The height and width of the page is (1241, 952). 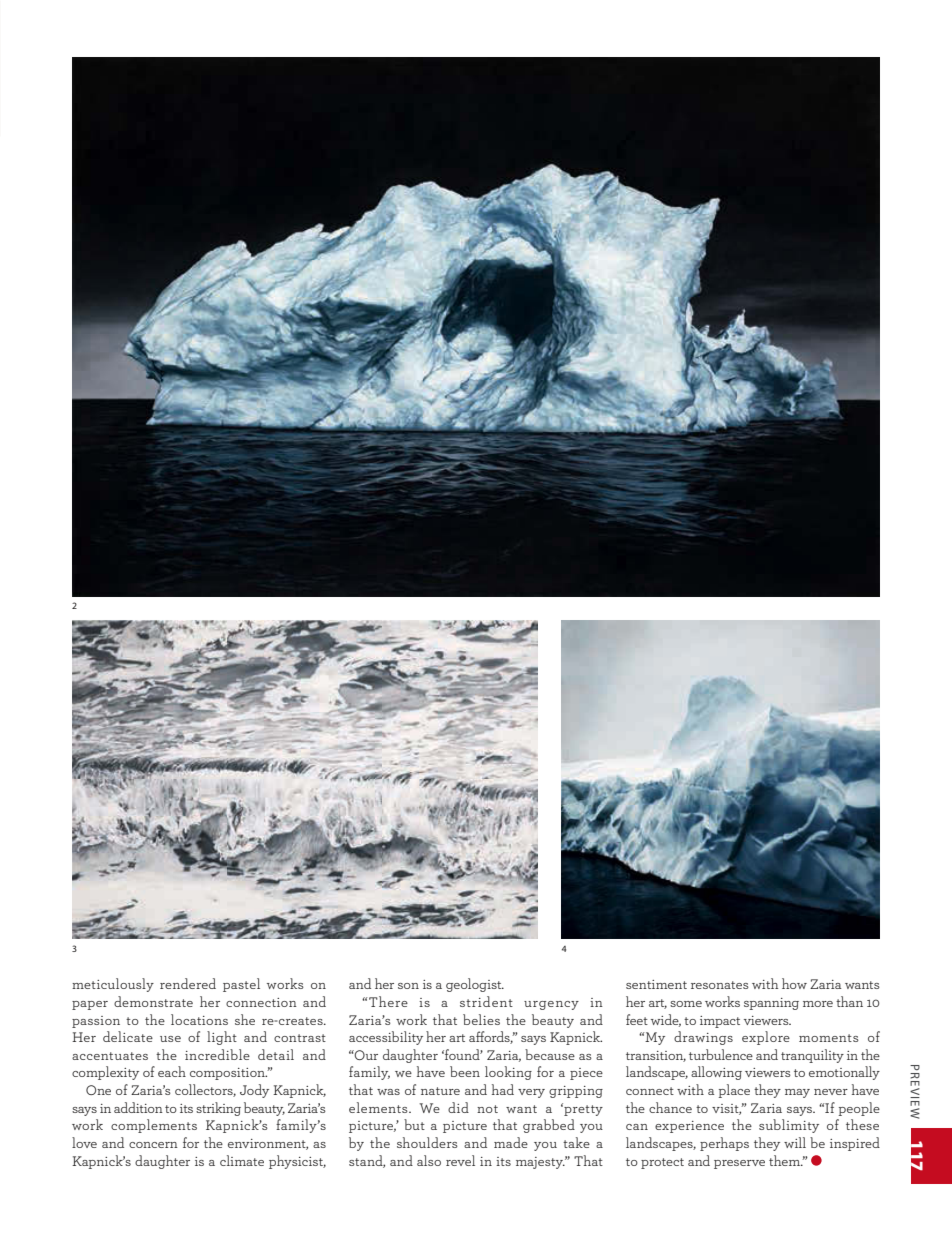 I want to click on them, so click(x=785, y=1160).
